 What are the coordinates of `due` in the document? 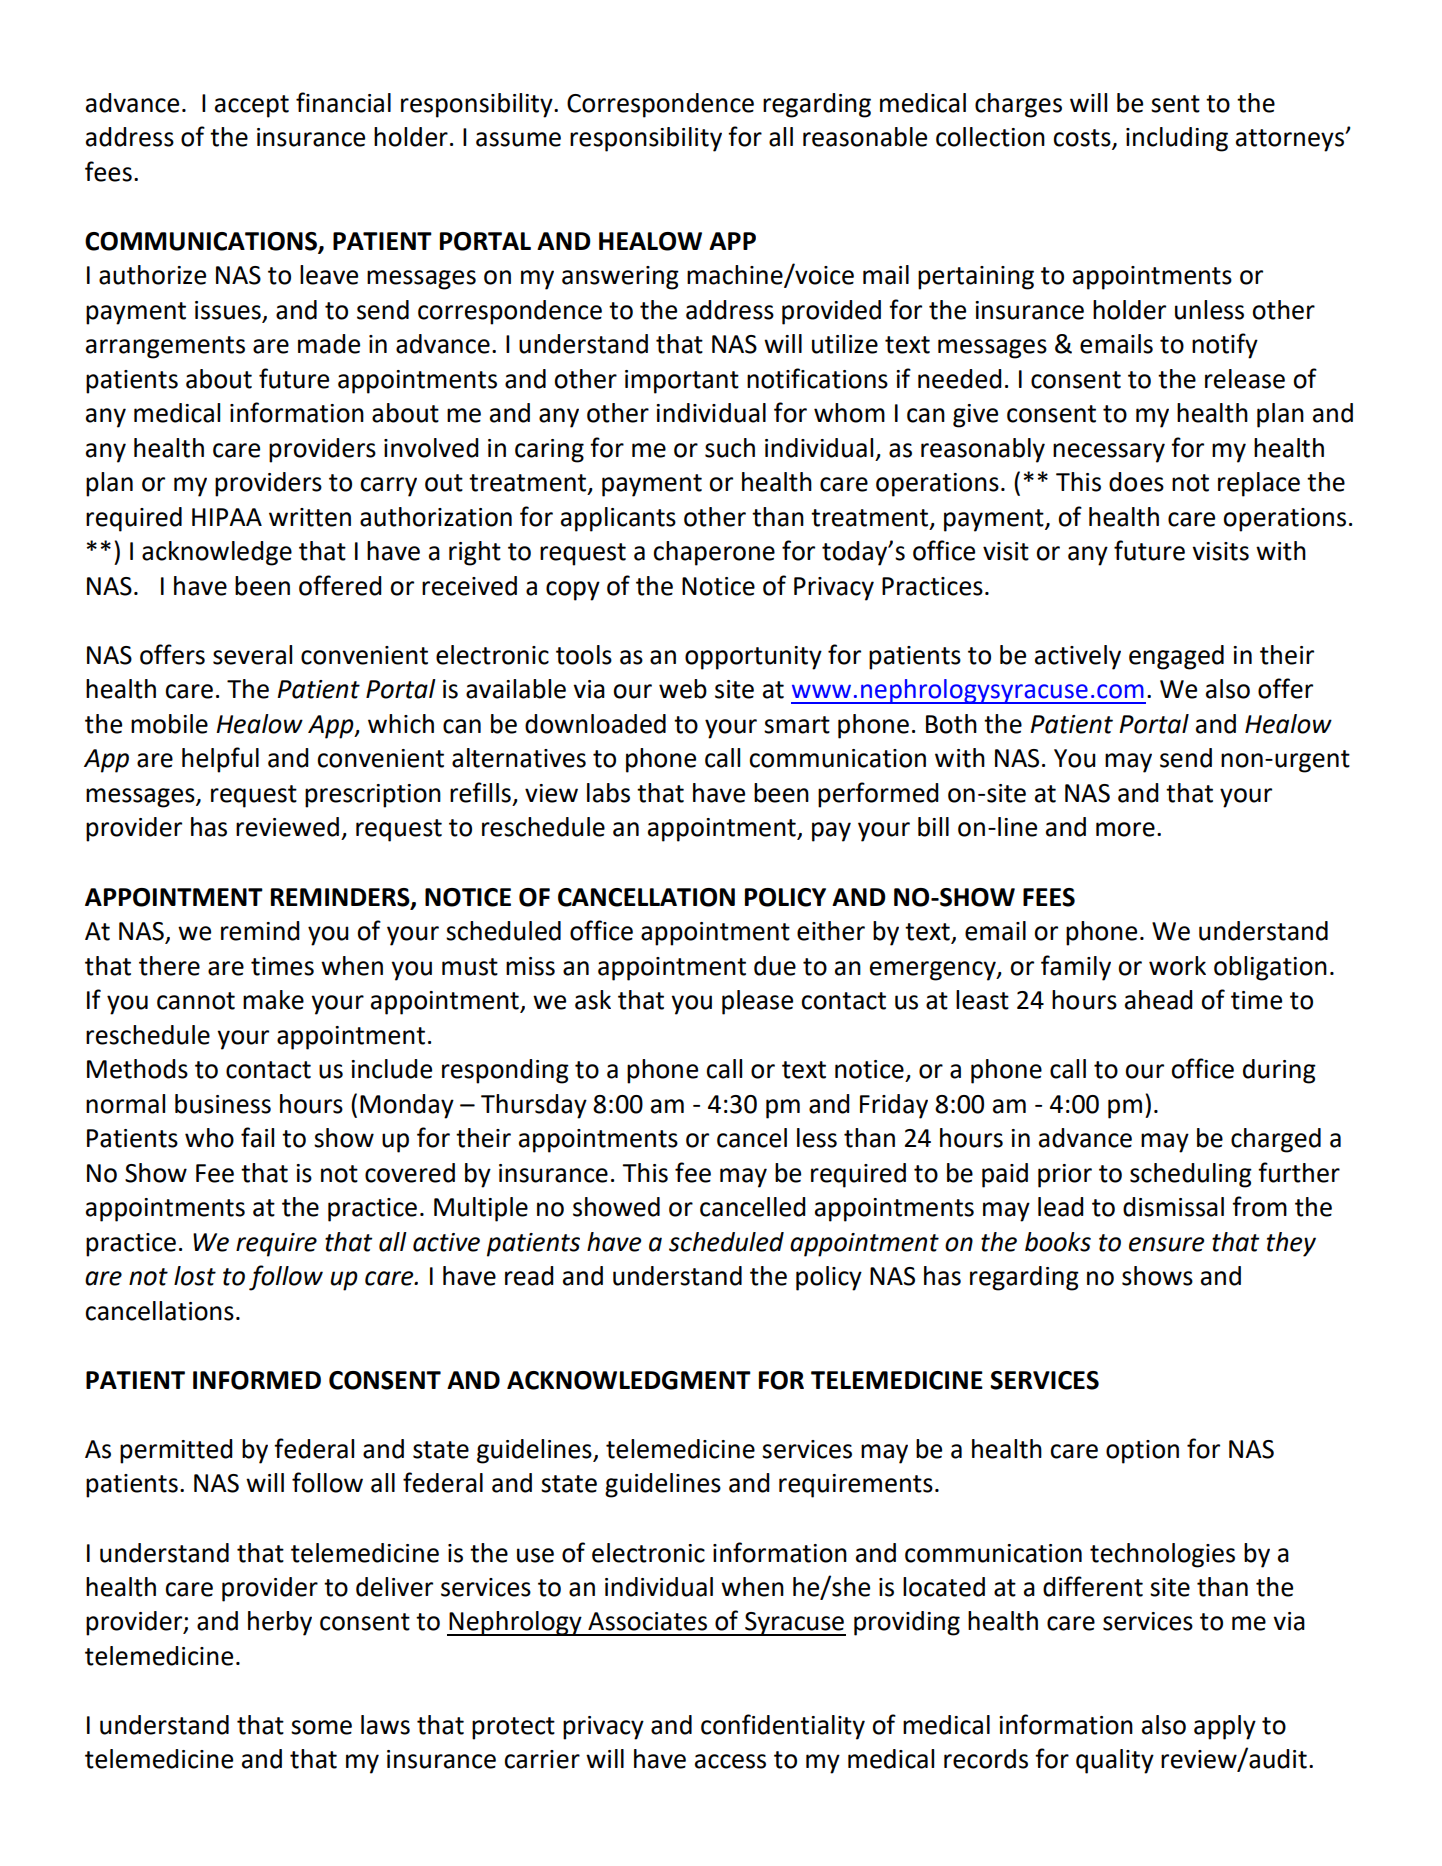 It's located at (775, 966).
